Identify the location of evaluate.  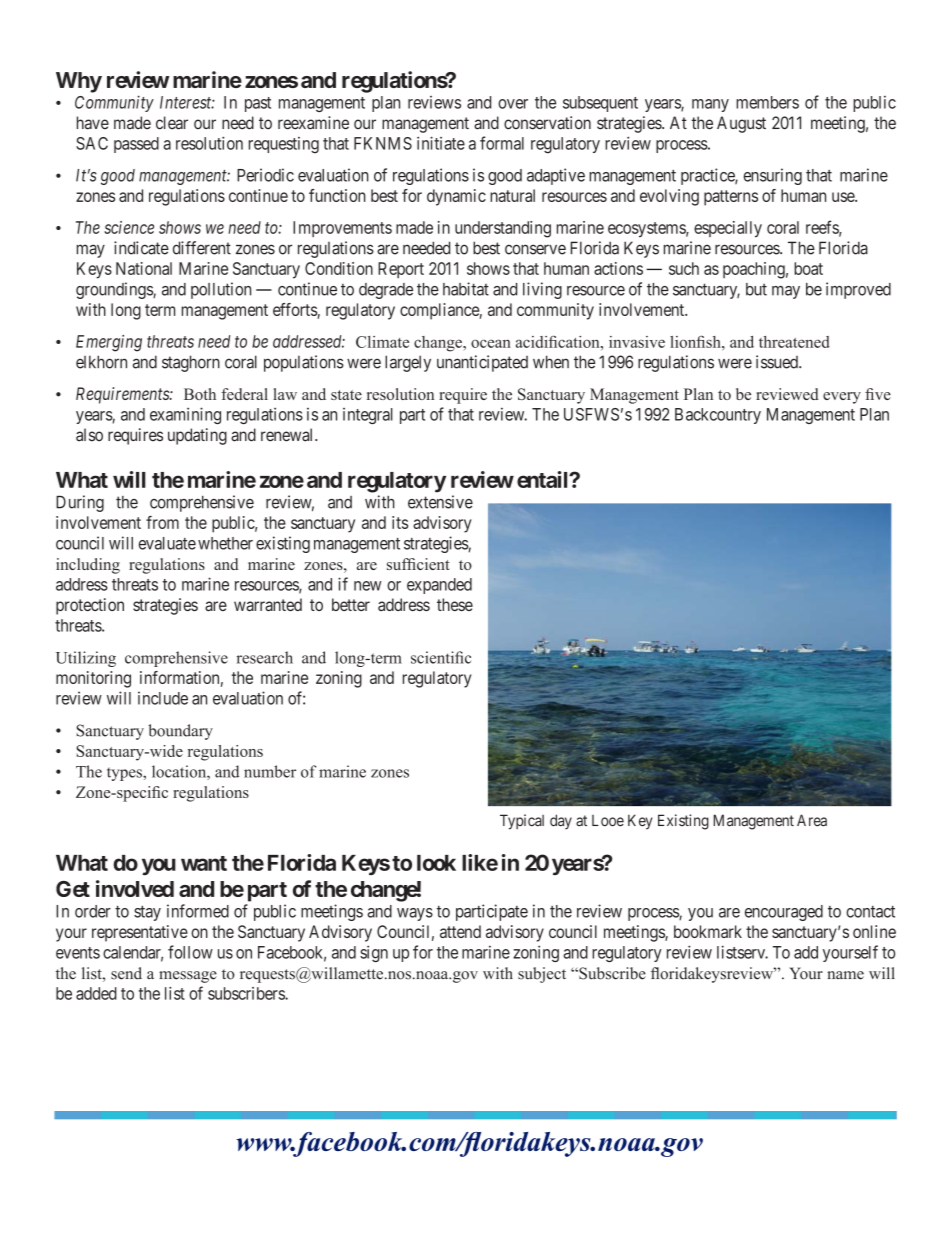
(167, 543).
